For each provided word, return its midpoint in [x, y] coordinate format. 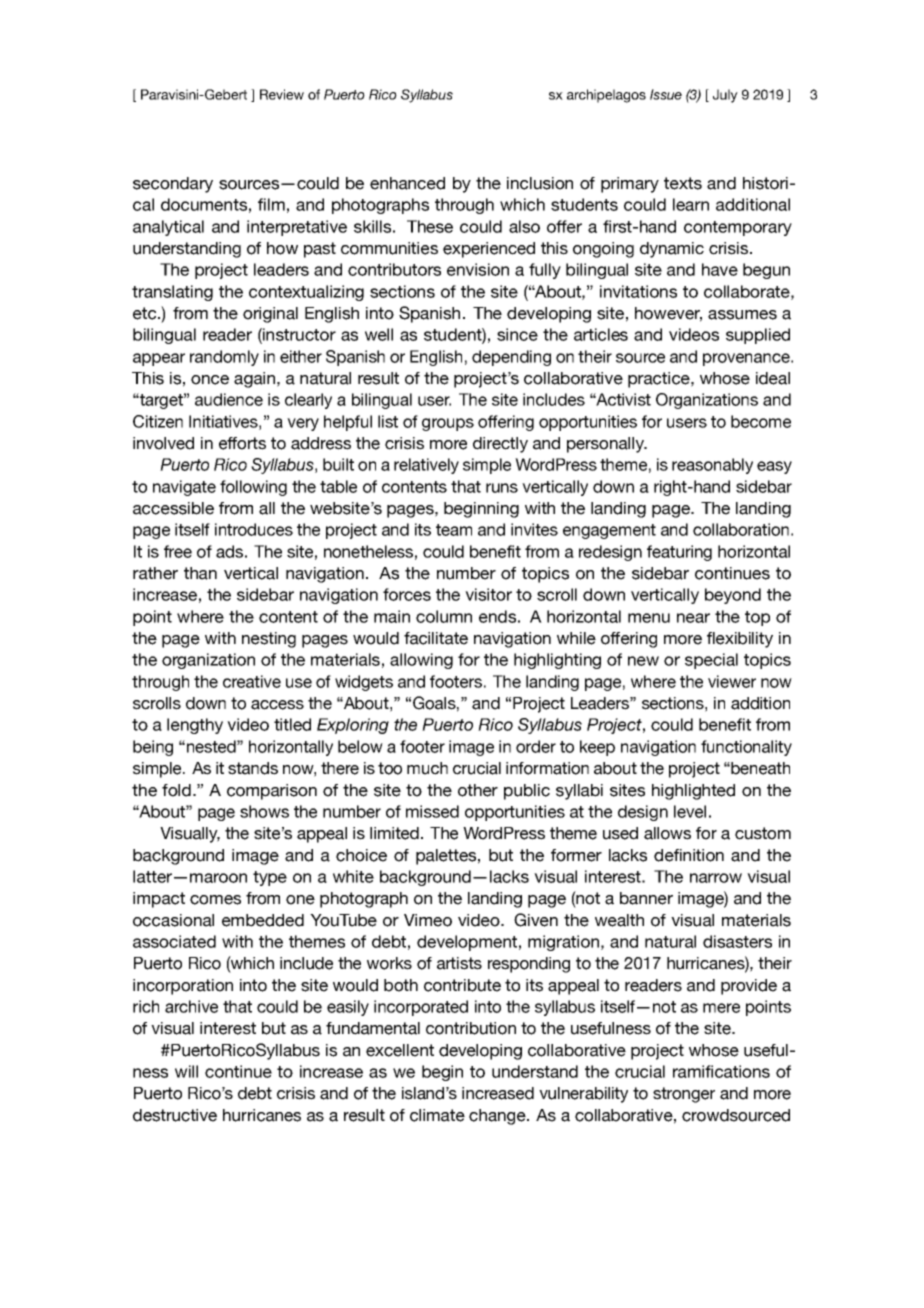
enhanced [407, 183]
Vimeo [428, 920]
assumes [742, 315]
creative [252, 681]
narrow [716, 878]
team [454, 530]
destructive [175, 1115]
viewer [732, 681]
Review [282, 94]
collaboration [741, 529]
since [517, 334]
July [725, 96]
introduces [254, 529]
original [270, 315]
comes [215, 900]
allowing [421, 661]
